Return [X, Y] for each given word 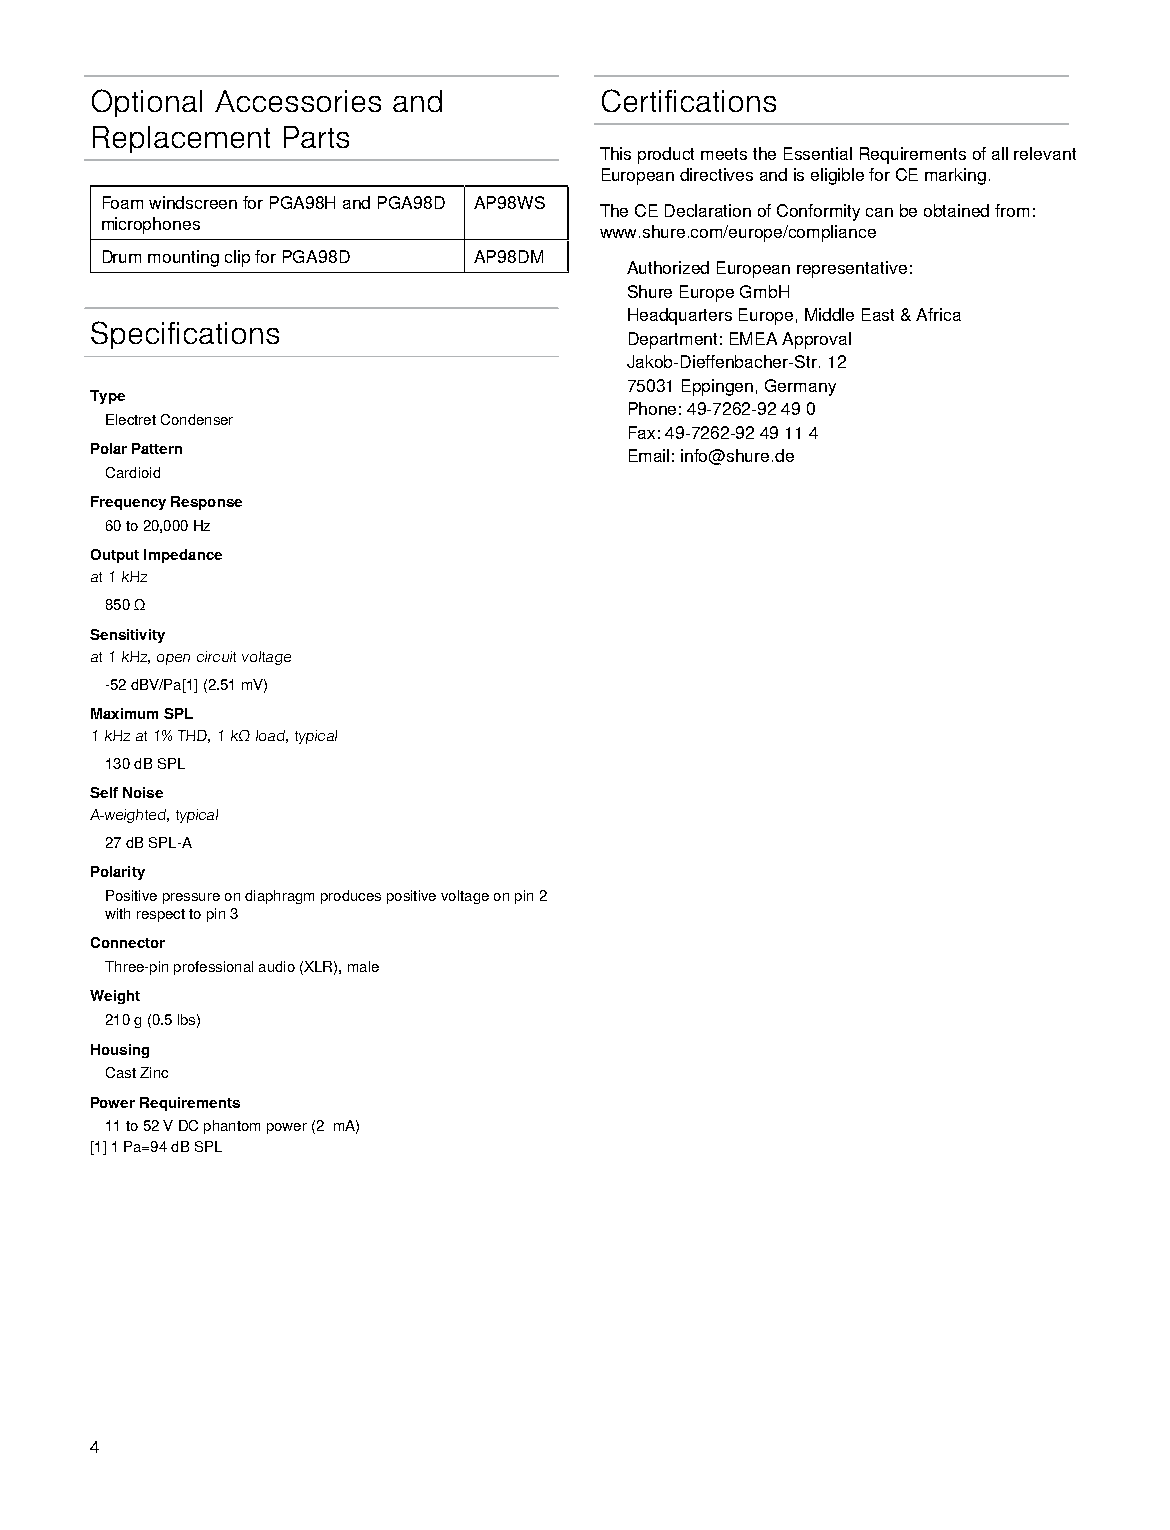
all [1000, 153]
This [615, 153]
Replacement [181, 139]
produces [351, 897]
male [363, 966]
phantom [232, 1127]
